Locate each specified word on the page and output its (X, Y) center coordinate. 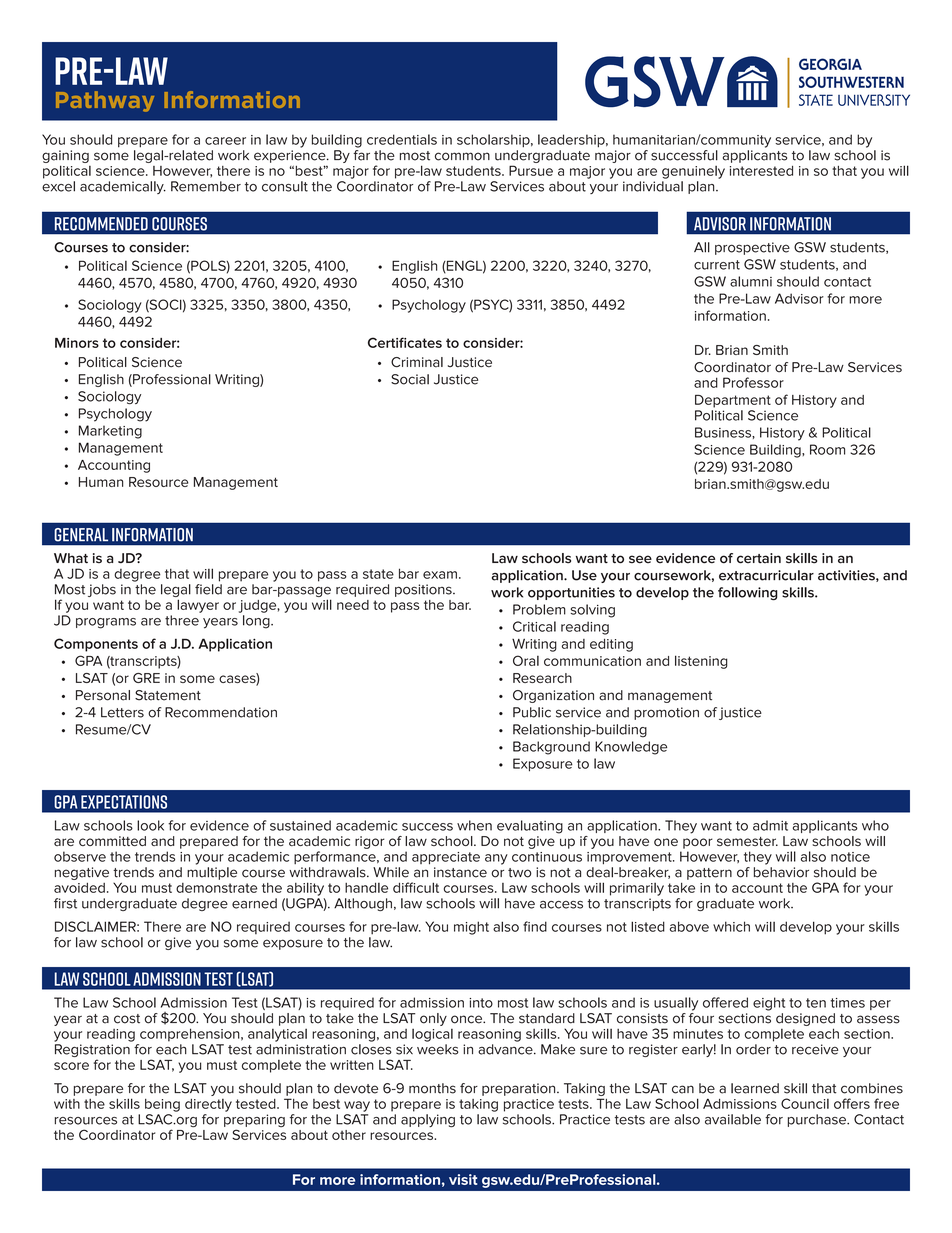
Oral (526, 660)
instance (460, 872)
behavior (781, 872)
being (162, 1105)
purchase (818, 1120)
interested (761, 171)
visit (463, 1179)
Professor (753, 382)
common (462, 156)
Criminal (417, 362)
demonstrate (217, 888)
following (748, 593)
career (225, 141)
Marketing (110, 432)
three (182, 620)
